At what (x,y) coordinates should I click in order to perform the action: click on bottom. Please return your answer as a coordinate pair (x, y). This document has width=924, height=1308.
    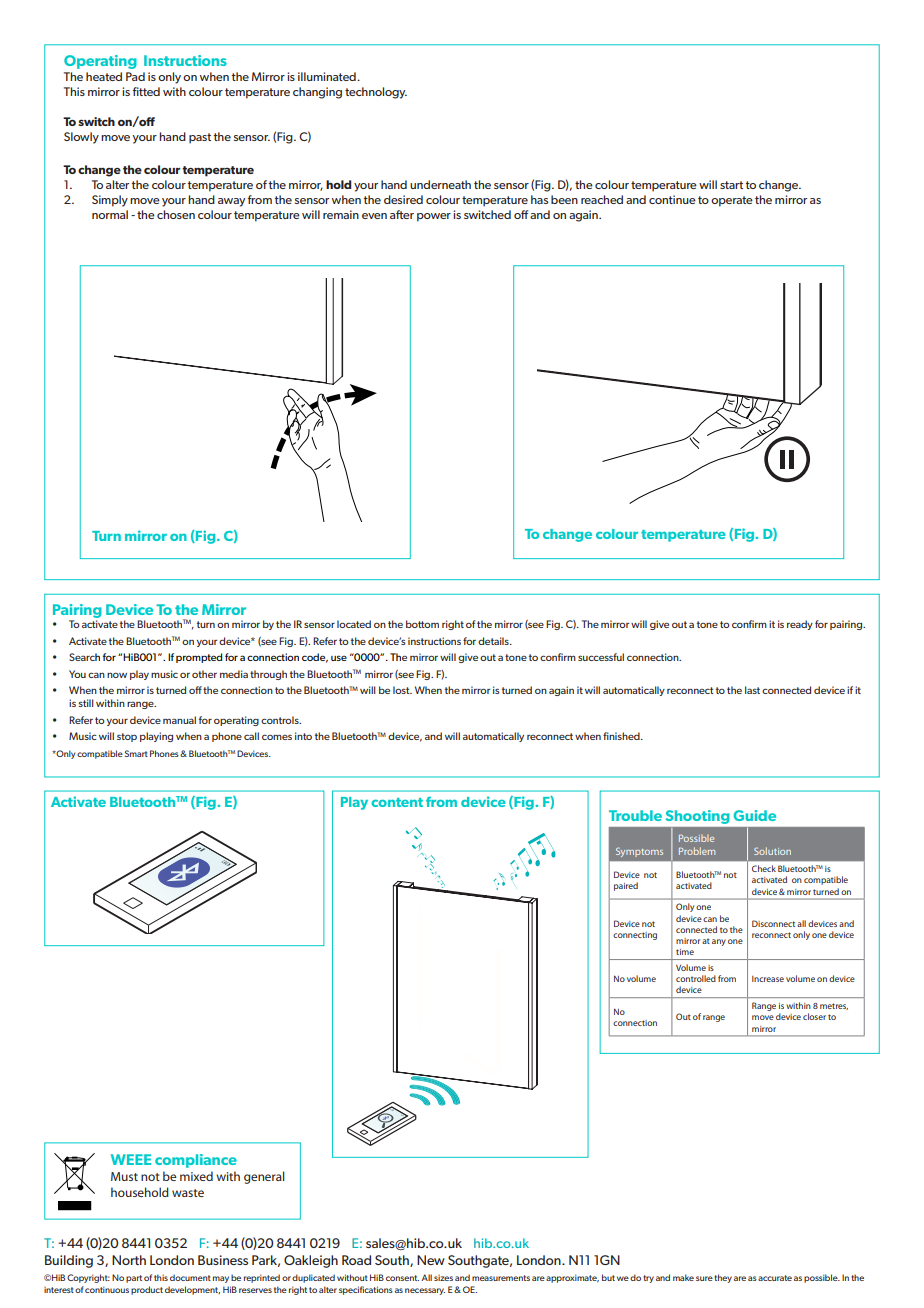
    Looking at the image, I should click on (422, 624).
